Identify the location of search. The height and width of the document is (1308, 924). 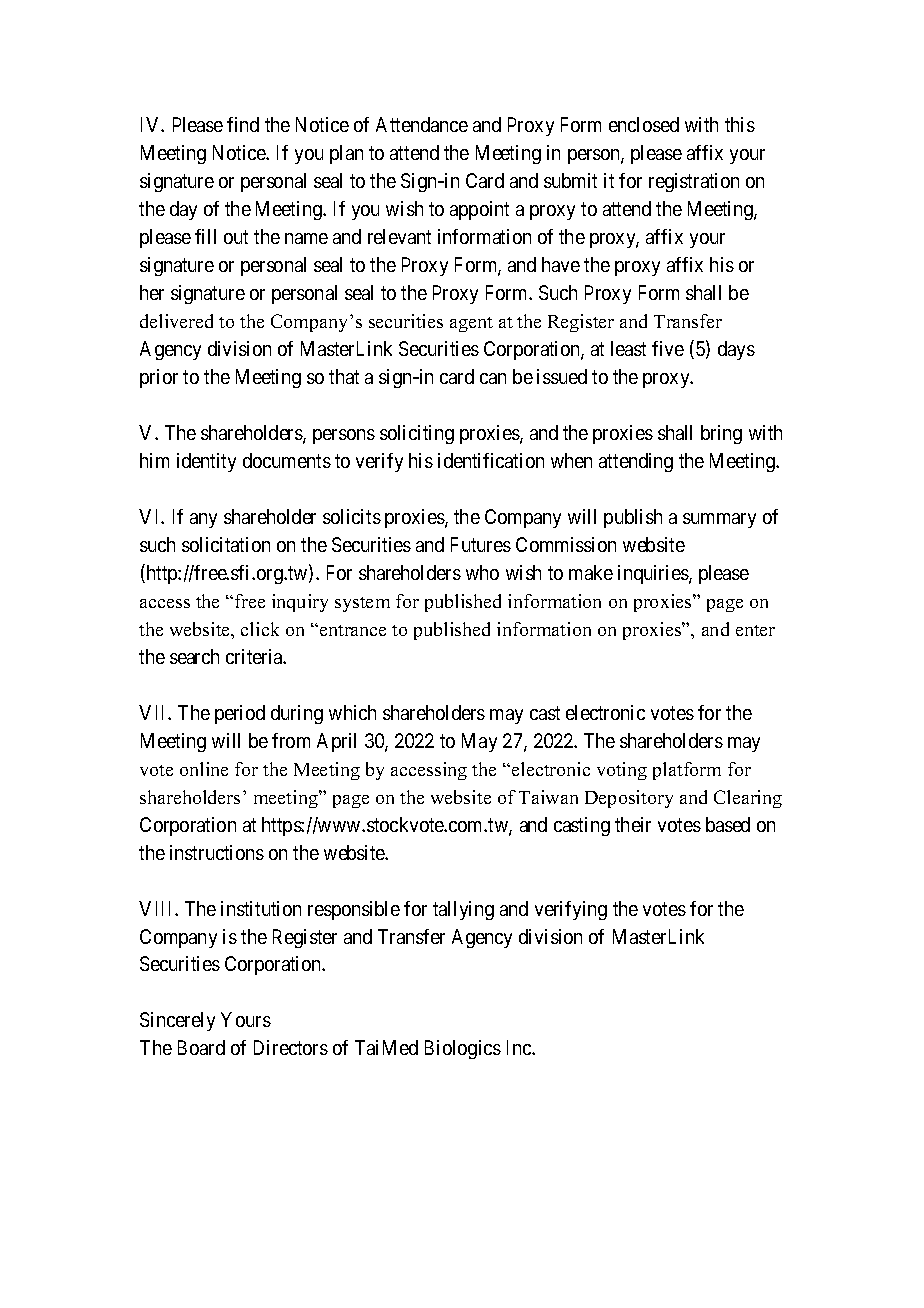
(194, 656).
